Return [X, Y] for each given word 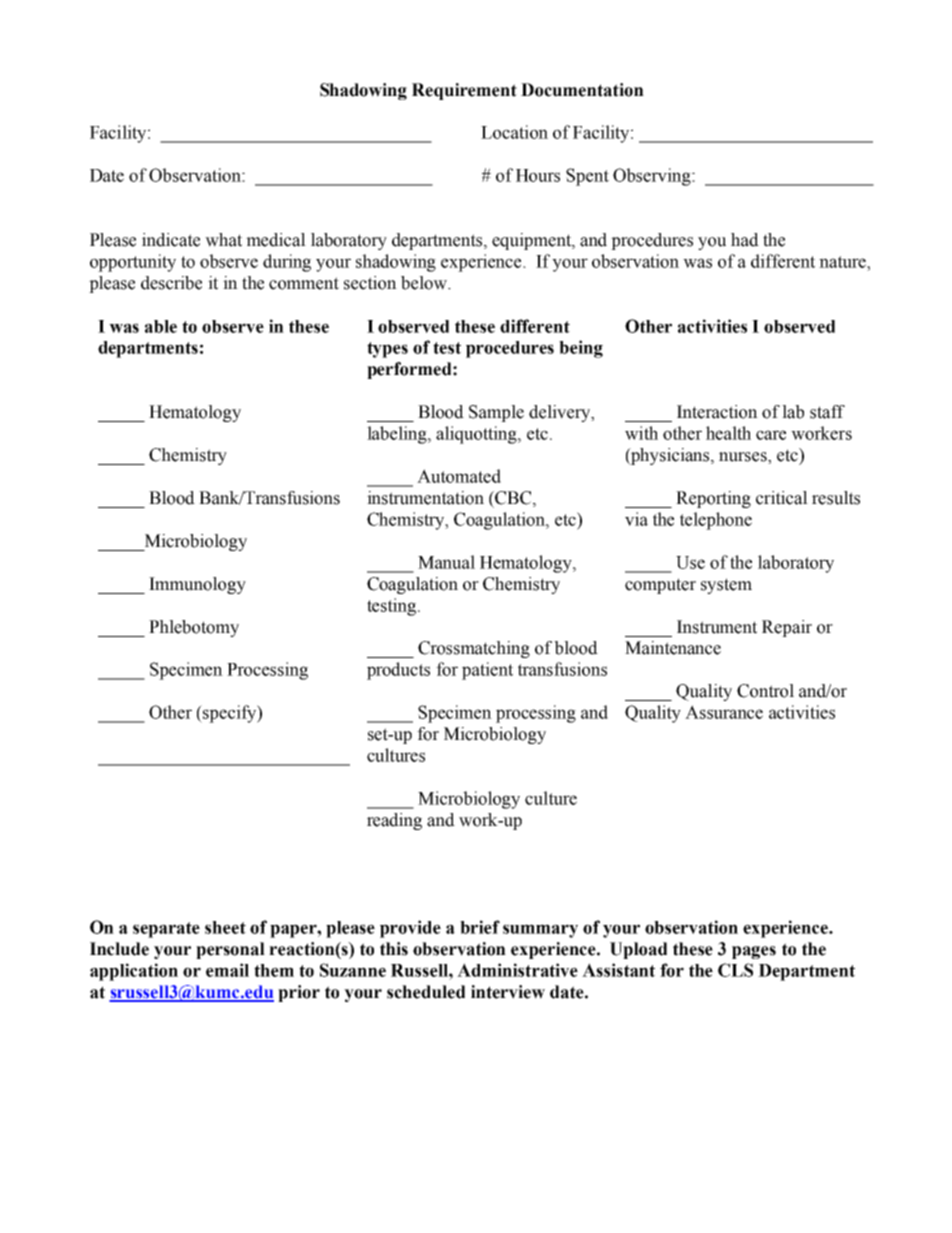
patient [487, 671]
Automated [459, 476]
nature [843, 262]
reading [394, 821]
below [425, 283]
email [227, 970]
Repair [787, 628]
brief [480, 927]
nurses [744, 458]
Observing [653, 177]
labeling [398, 435]
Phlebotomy [194, 628]
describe [171, 283]
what [223, 240]
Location [514, 132]
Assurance [724, 712]
